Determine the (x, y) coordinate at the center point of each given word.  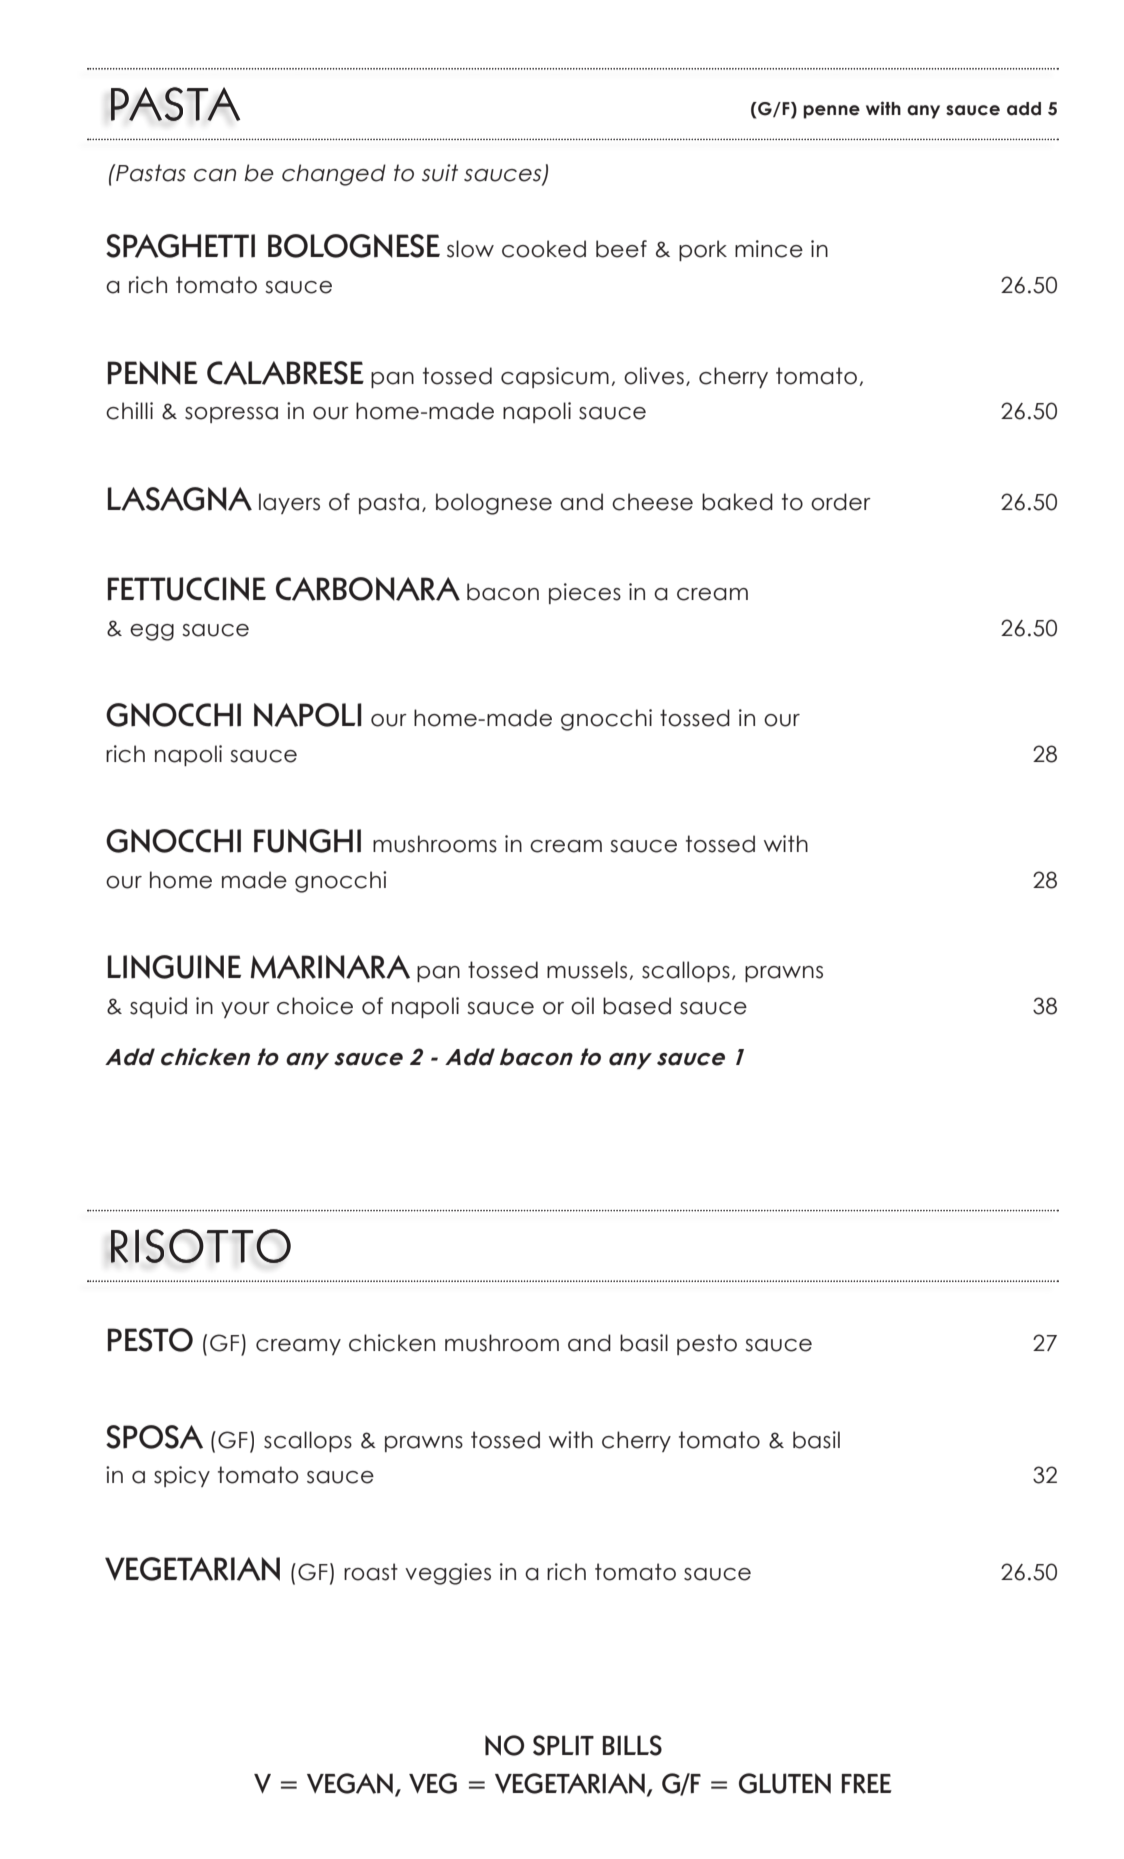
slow (470, 249)
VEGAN (350, 1783)
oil (582, 1006)
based (637, 1006)
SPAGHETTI (180, 246)
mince (769, 249)
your (245, 1010)
